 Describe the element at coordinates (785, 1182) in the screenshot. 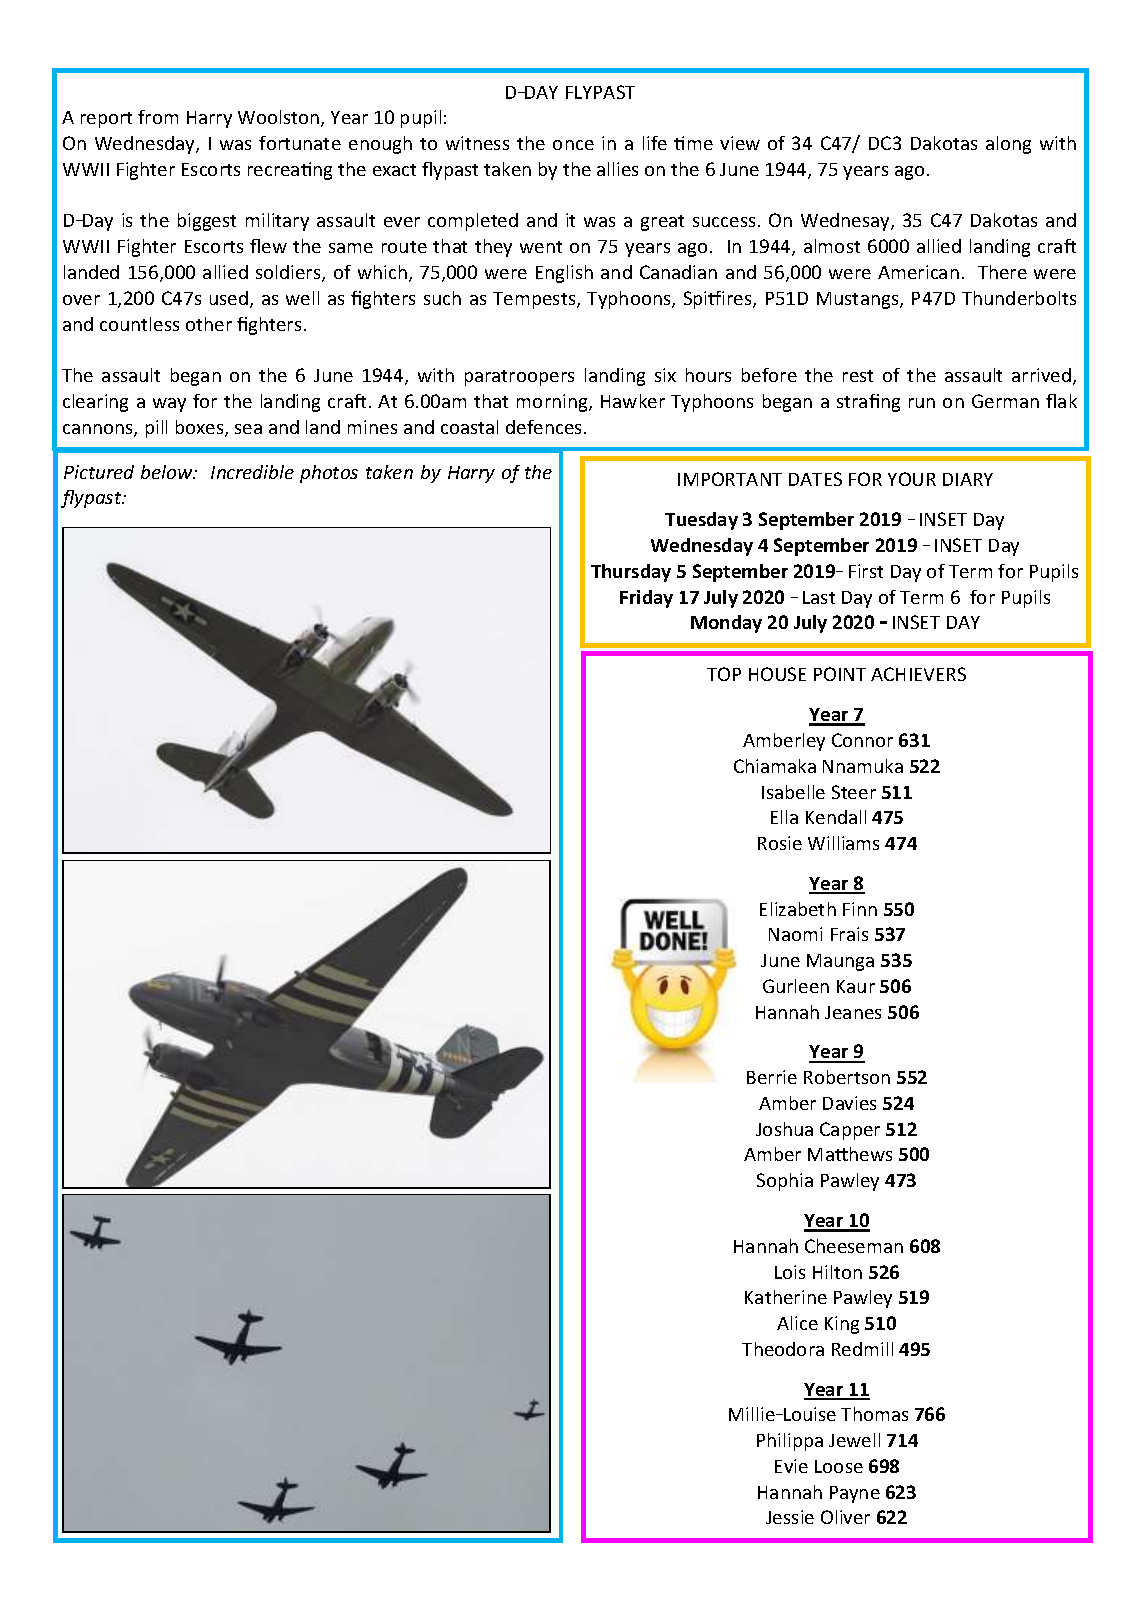

I see `Sophia` at that location.
